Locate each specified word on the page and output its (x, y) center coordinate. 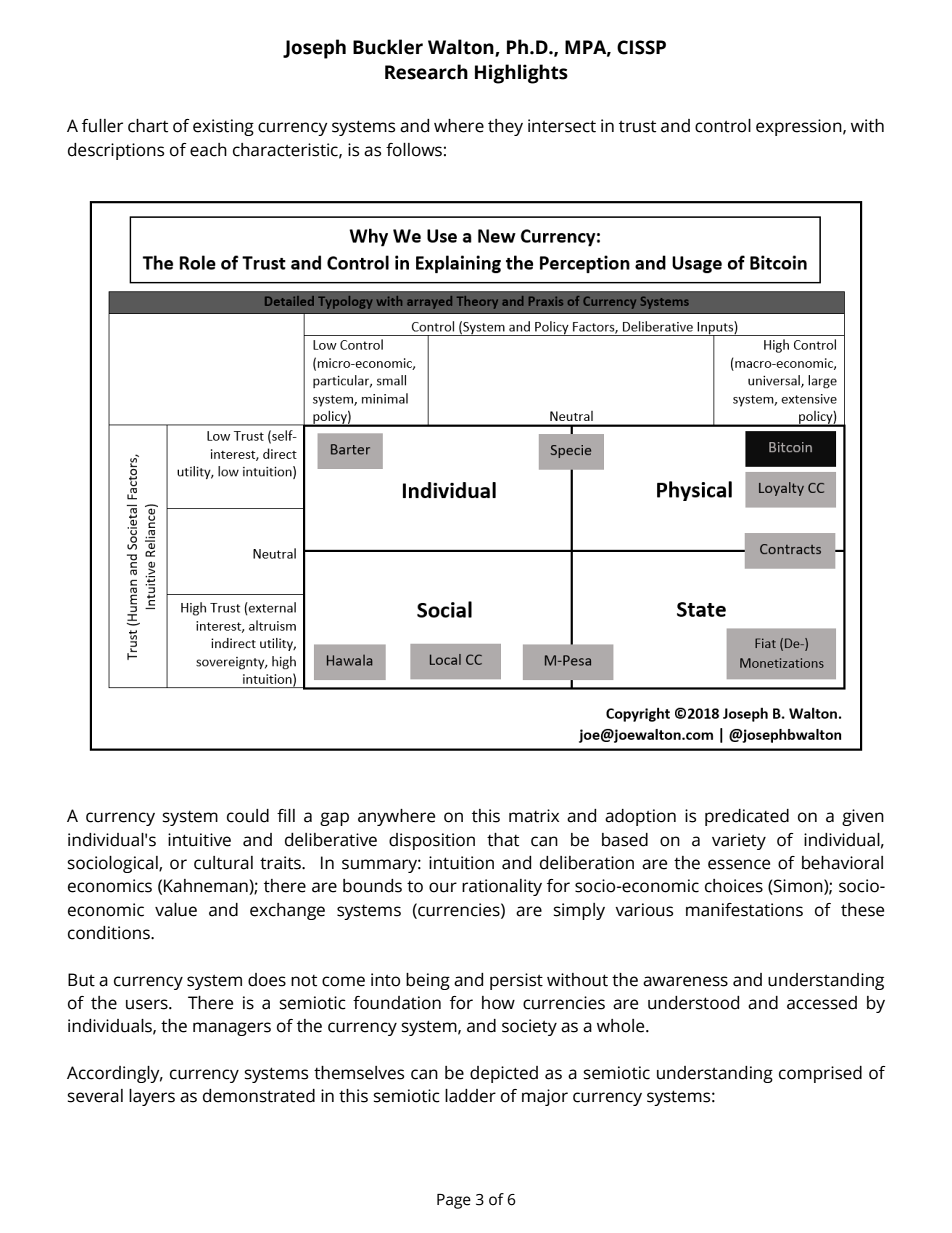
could (248, 816)
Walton (462, 47)
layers (152, 1097)
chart (148, 126)
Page (454, 1201)
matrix (534, 816)
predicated (747, 817)
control (723, 126)
